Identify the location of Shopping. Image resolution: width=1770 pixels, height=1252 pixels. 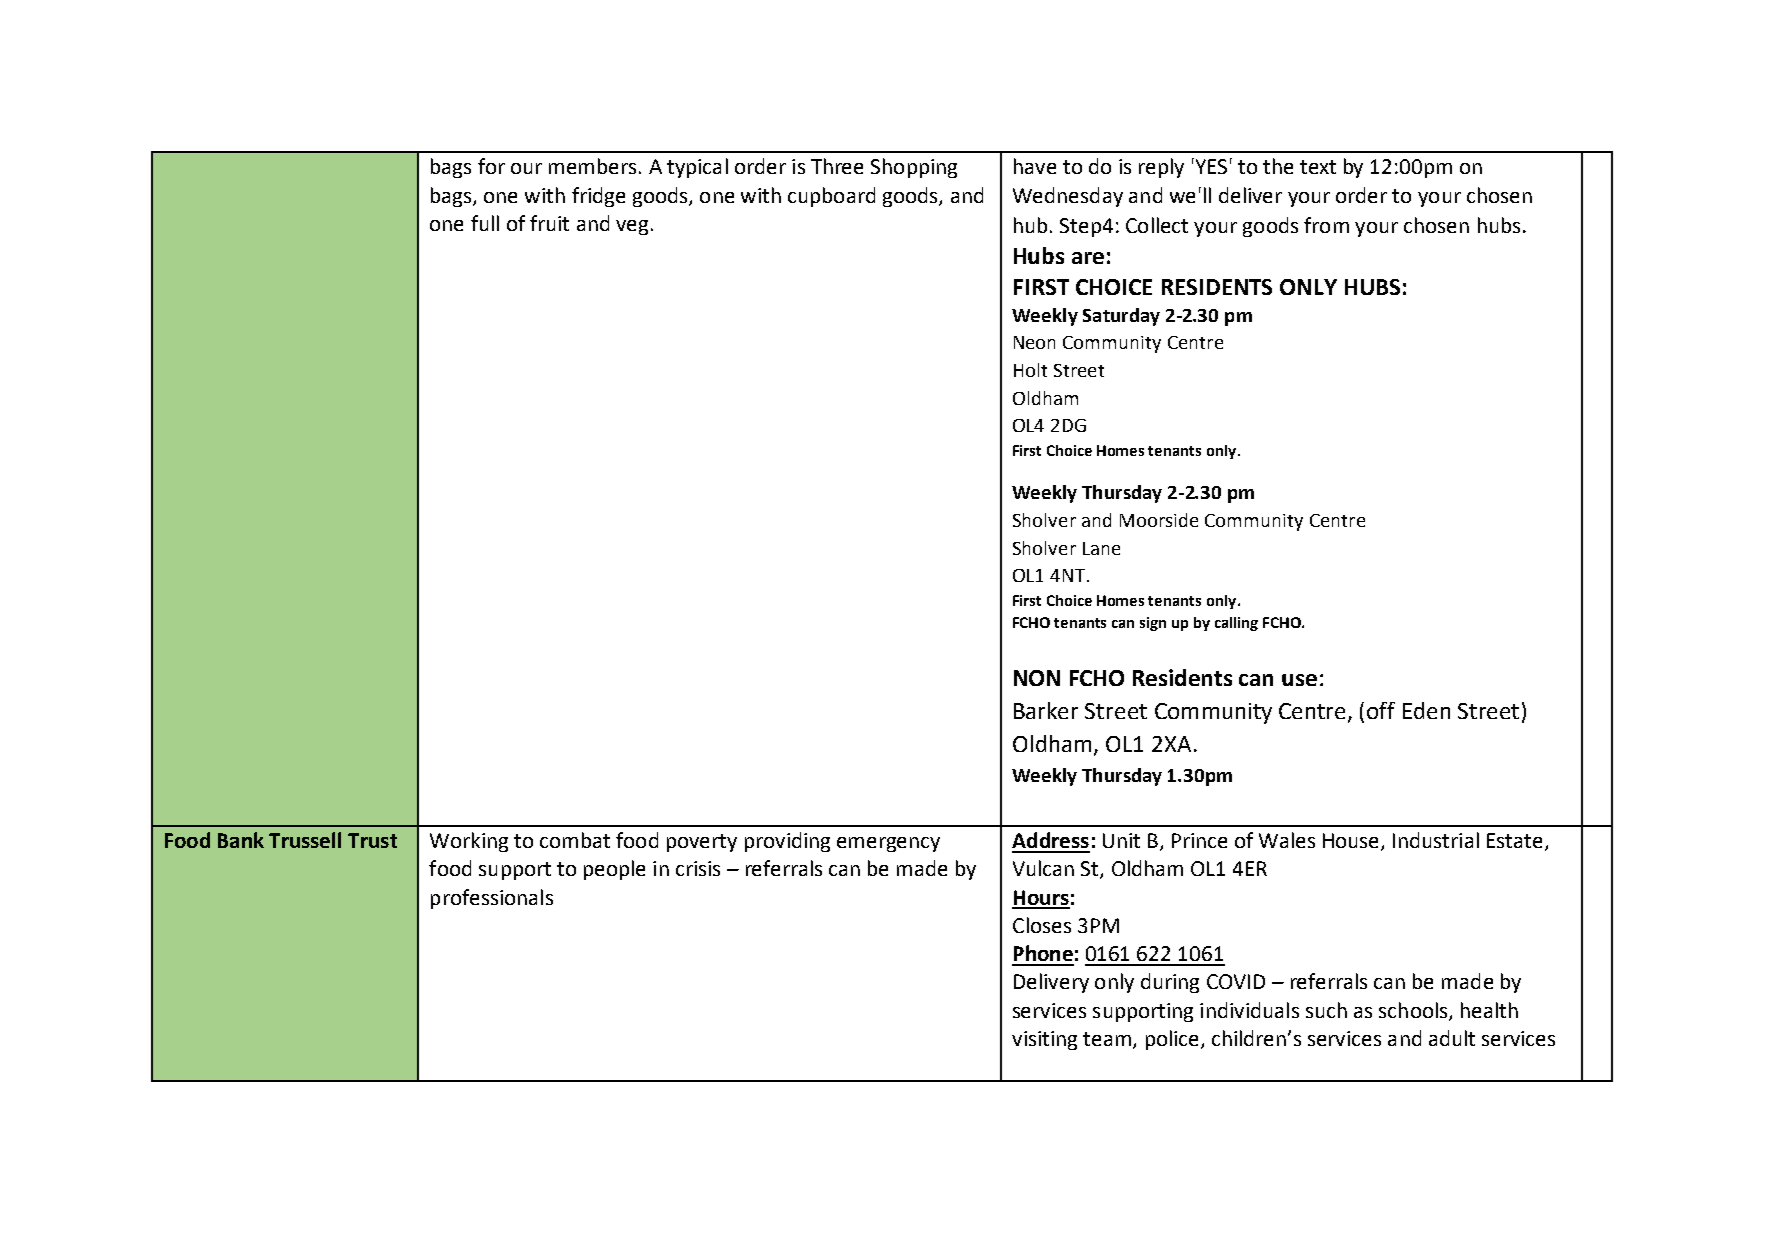
(914, 168).
